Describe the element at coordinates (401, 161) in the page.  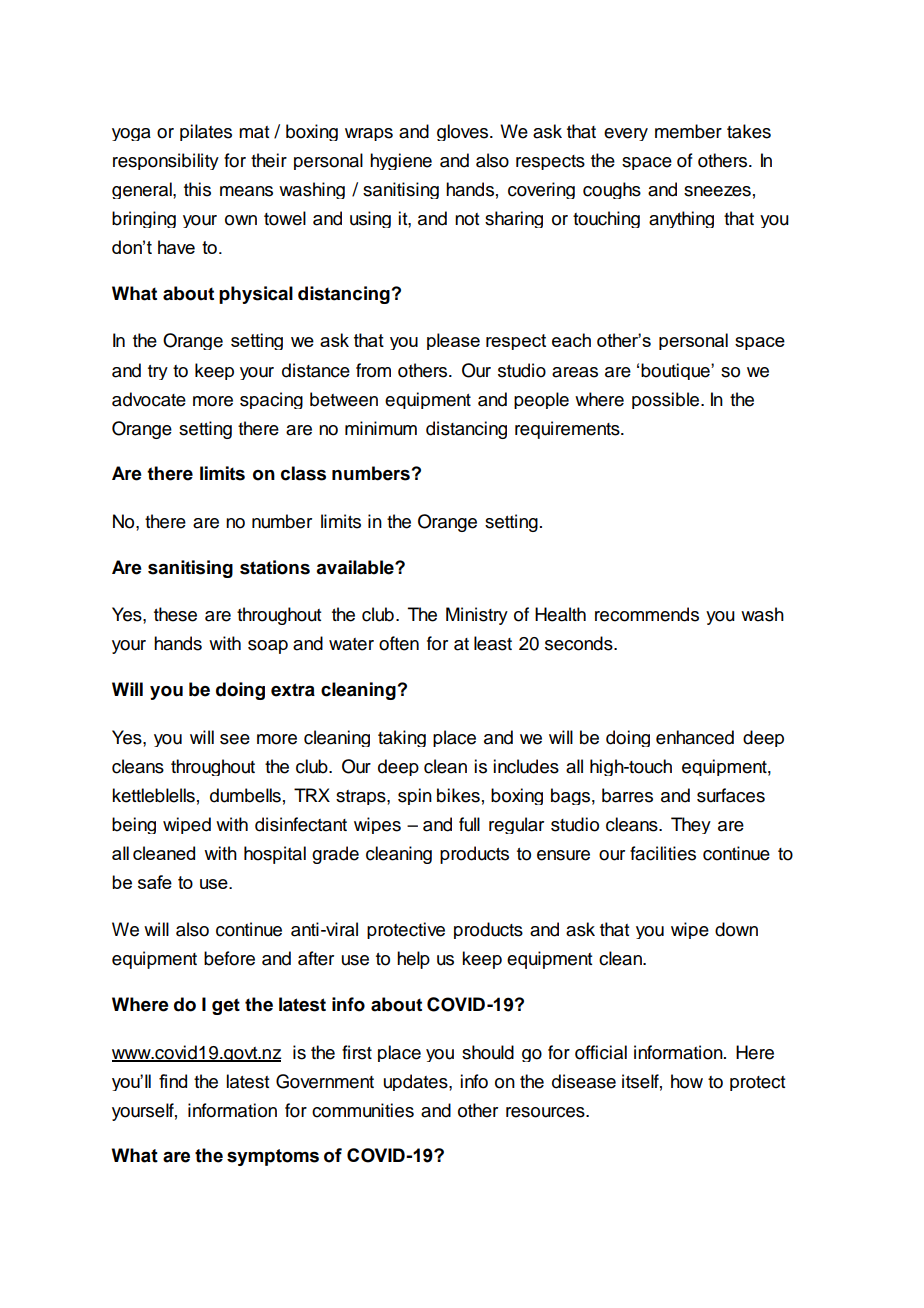
I see `hygiene` at that location.
